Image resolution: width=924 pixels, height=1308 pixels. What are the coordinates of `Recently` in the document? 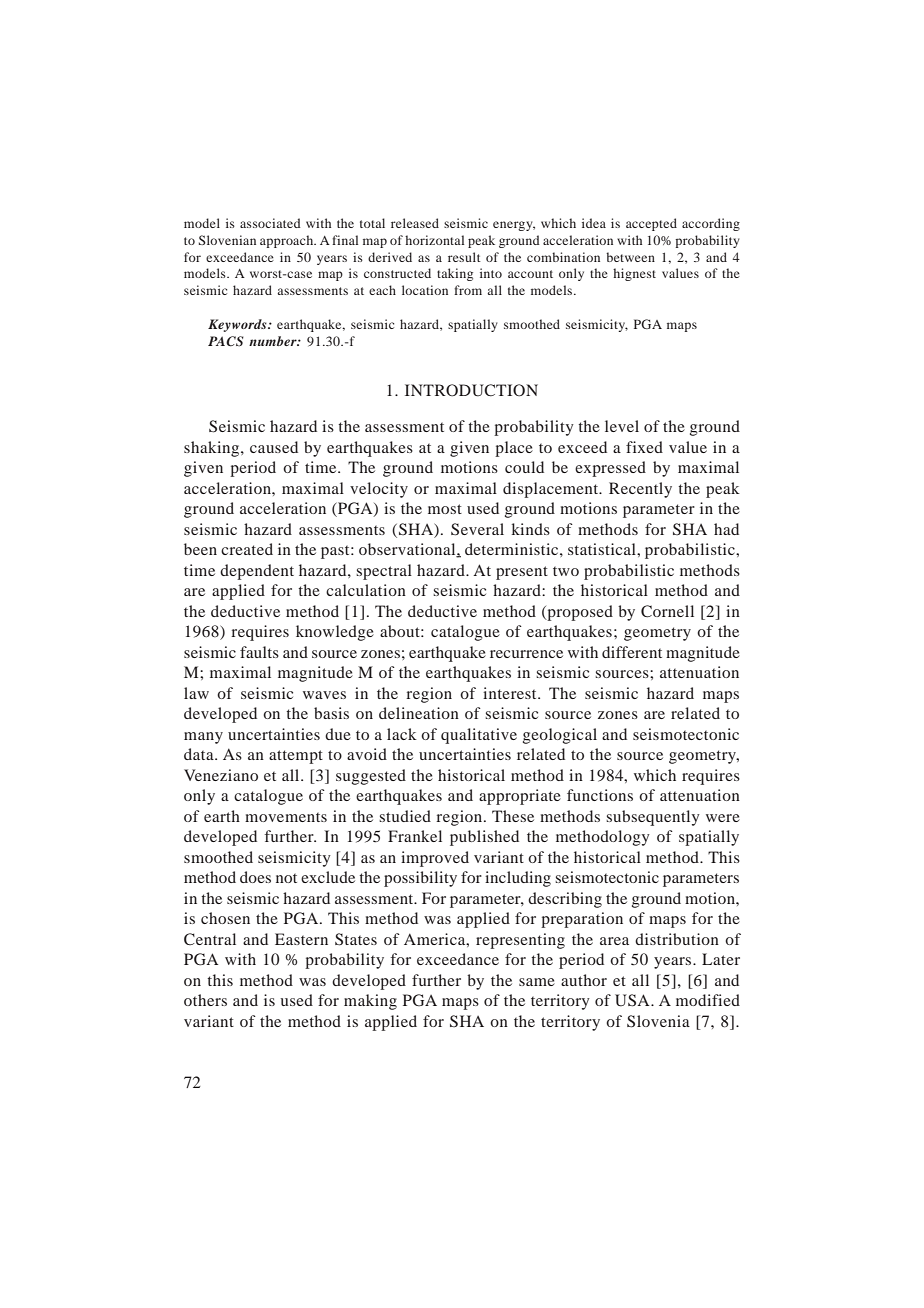 It's located at (640, 490).
